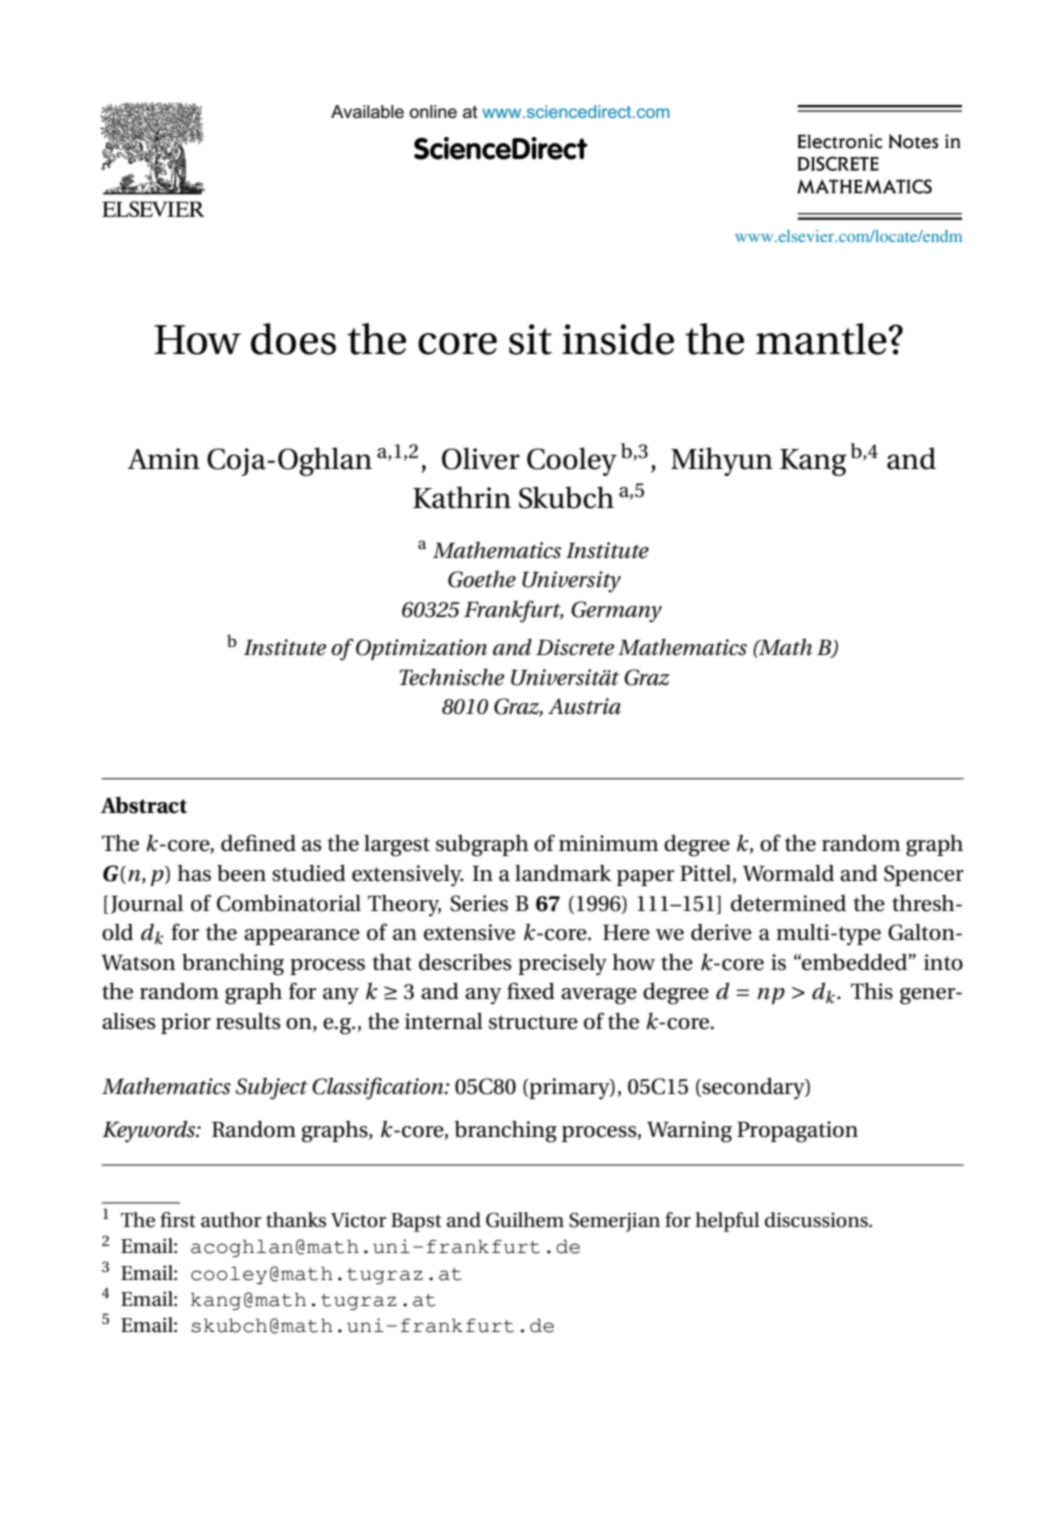 This page has height=1530, width=1052. Describe the element at coordinates (367, 112) in the page. I see `Available` at that location.
